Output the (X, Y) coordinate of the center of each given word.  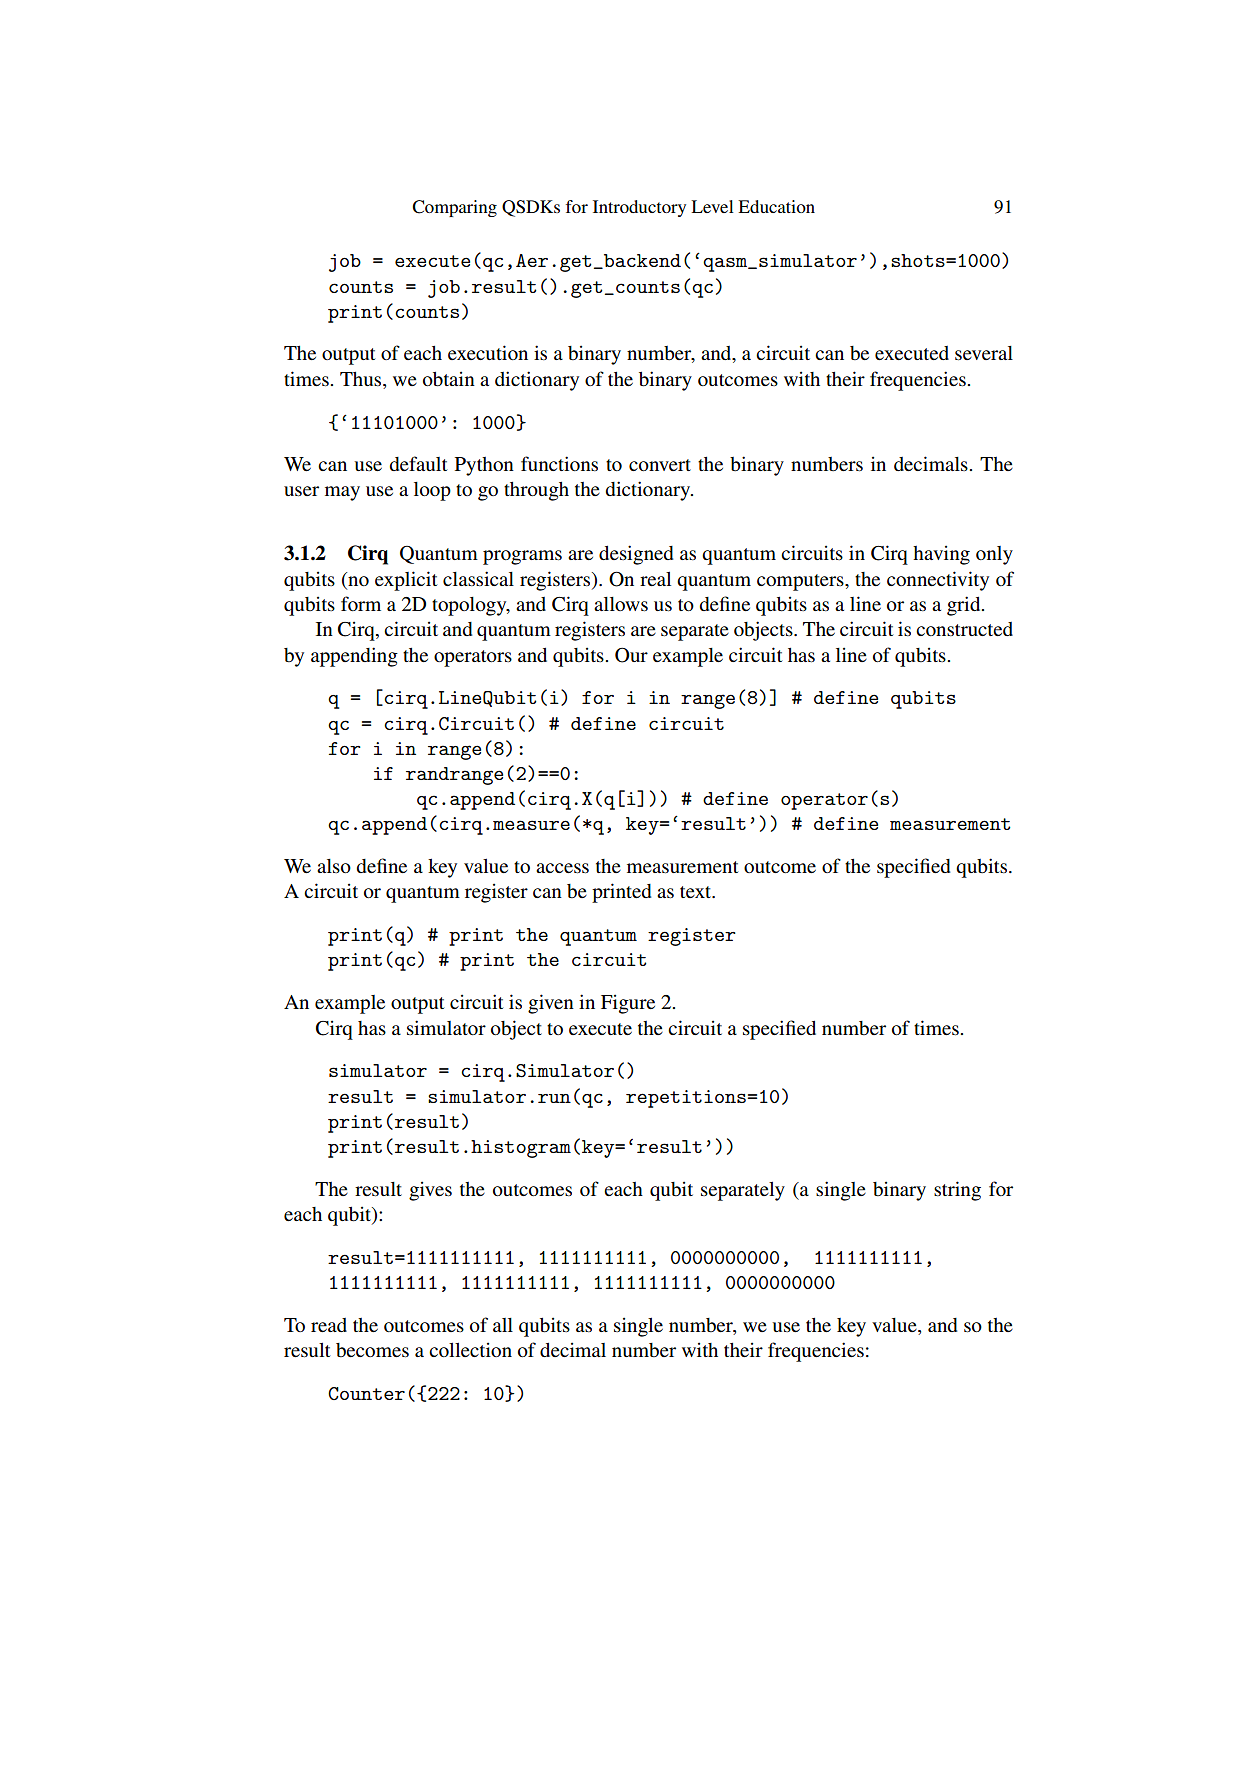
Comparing (454, 208)
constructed (964, 629)
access (562, 868)
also (334, 866)
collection (470, 1349)
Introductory (639, 208)
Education (776, 206)
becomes (372, 1350)
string (957, 1191)
